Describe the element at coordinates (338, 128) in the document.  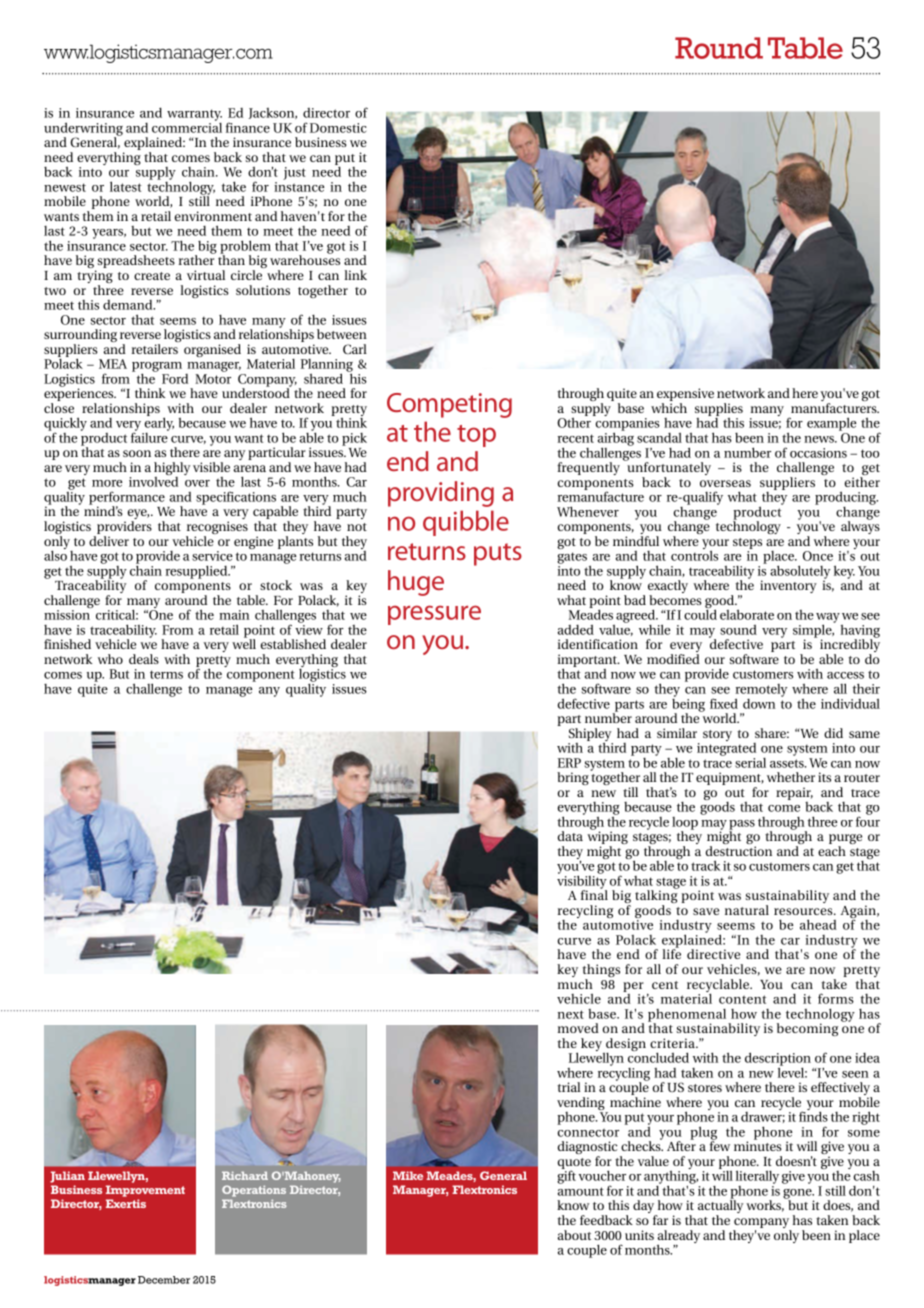
I see `Domestic` at that location.
